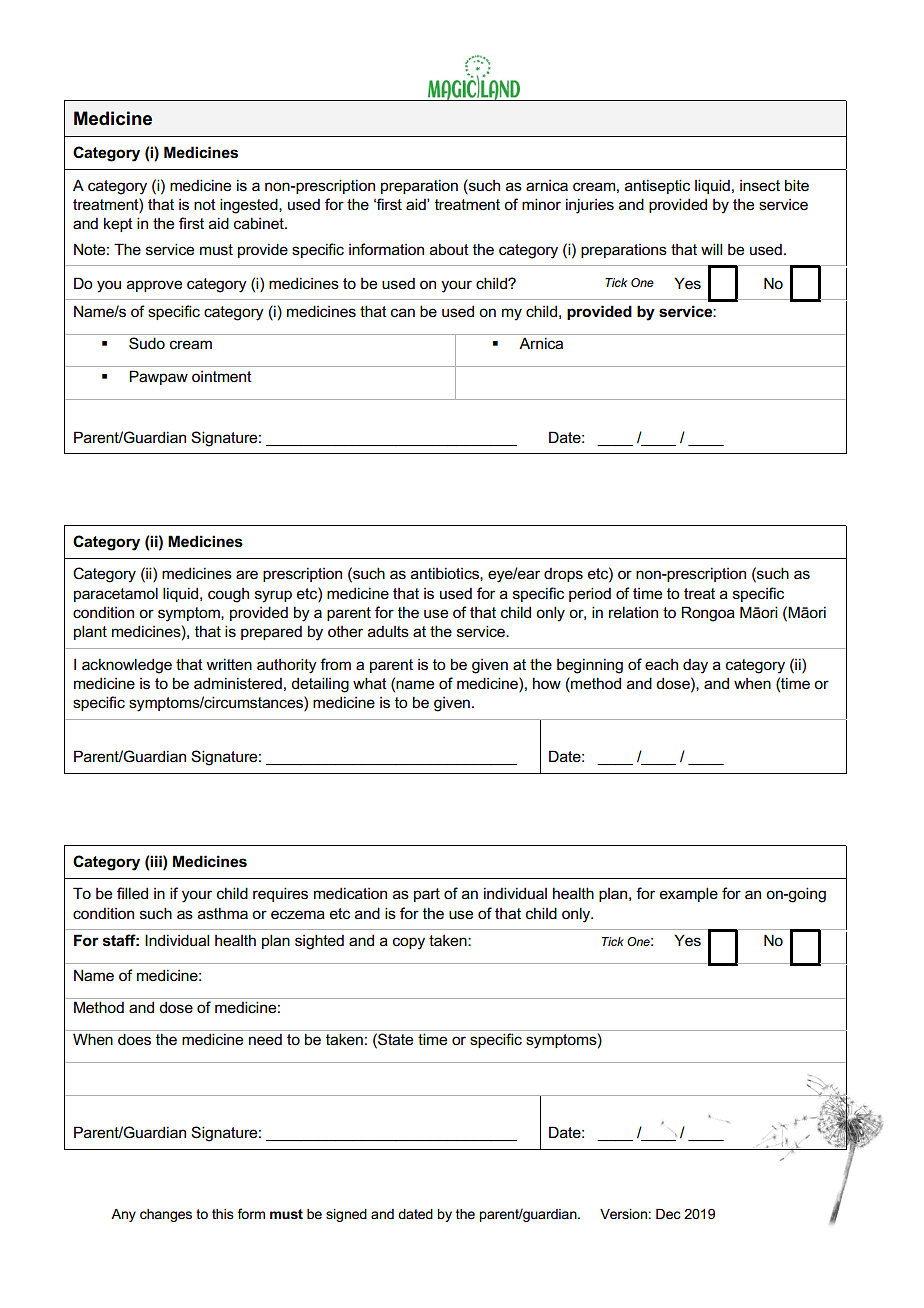  I want to click on copy, so click(409, 943).
